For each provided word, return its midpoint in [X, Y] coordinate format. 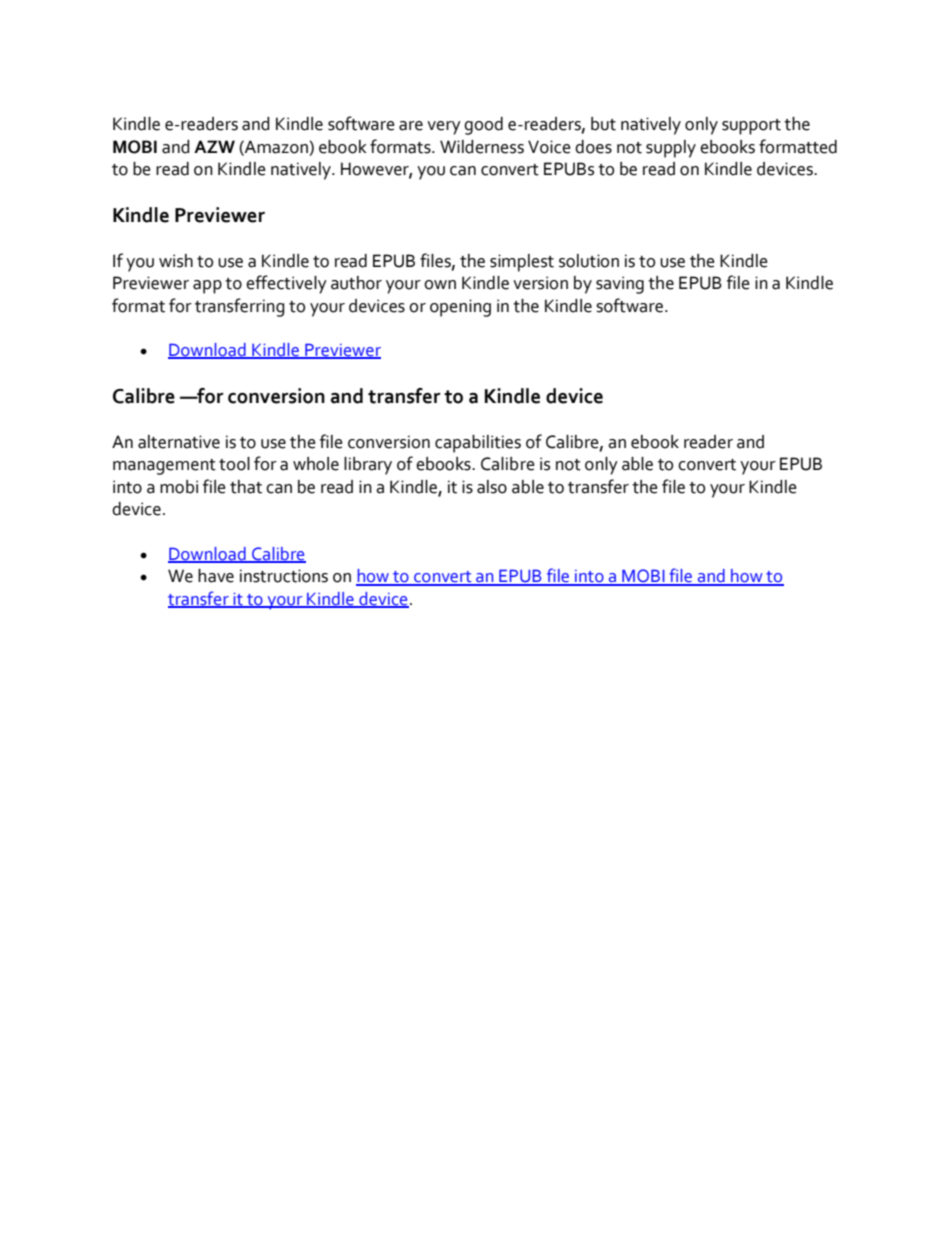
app [207, 287]
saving [620, 285]
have [216, 576]
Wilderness [482, 147]
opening [460, 308]
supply [671, 149]
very [444, 128]
